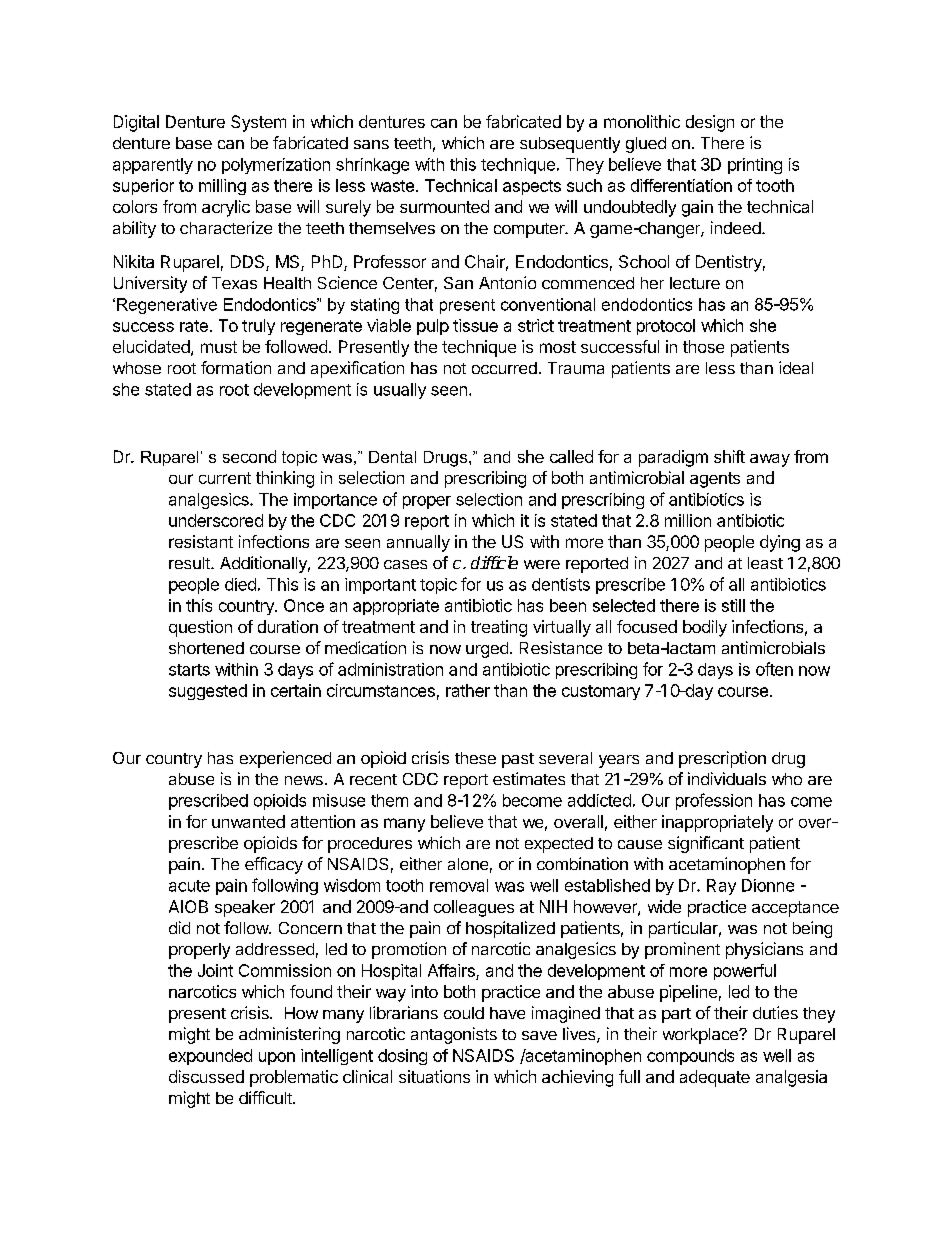 The image size is (952, 1233). What do you see at coordinates (532, 187) in the page?
I see `aspects` at bounding box center [532, 187].
